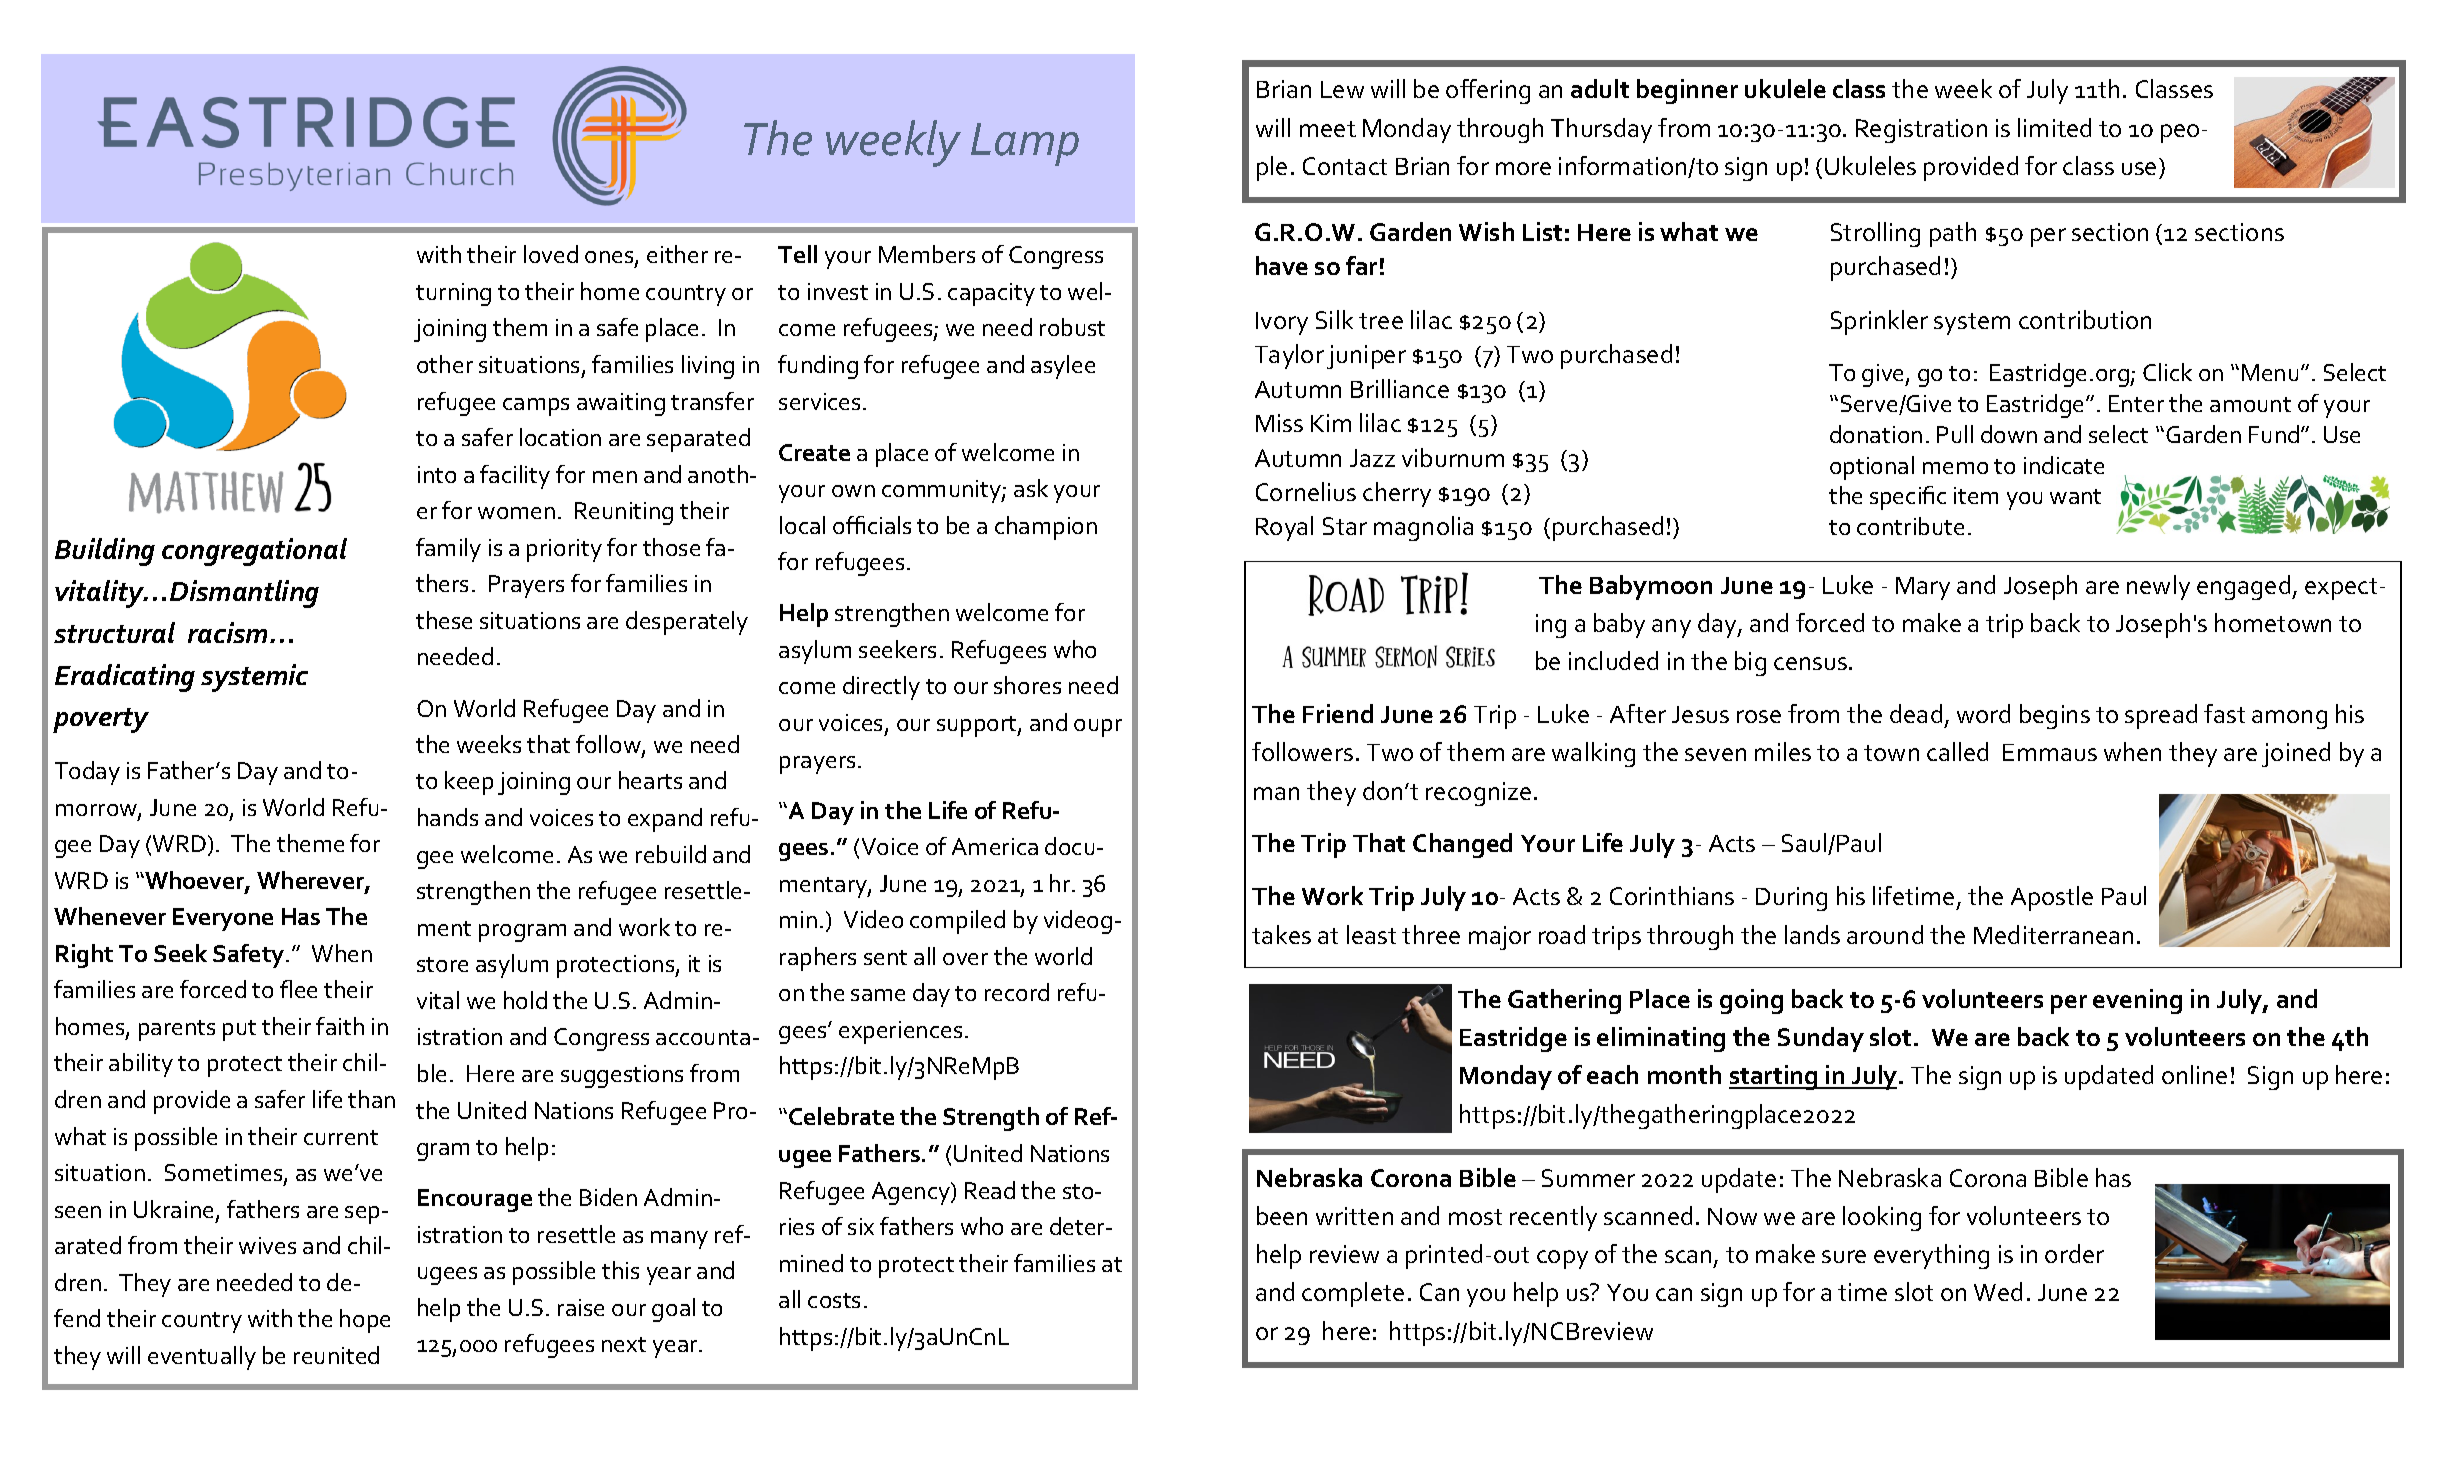 The width and height of the screenshot is (2440, 1482). Describe the element at coordinates (1353, 1294) in the screenshot. I see `complete` at that location.
